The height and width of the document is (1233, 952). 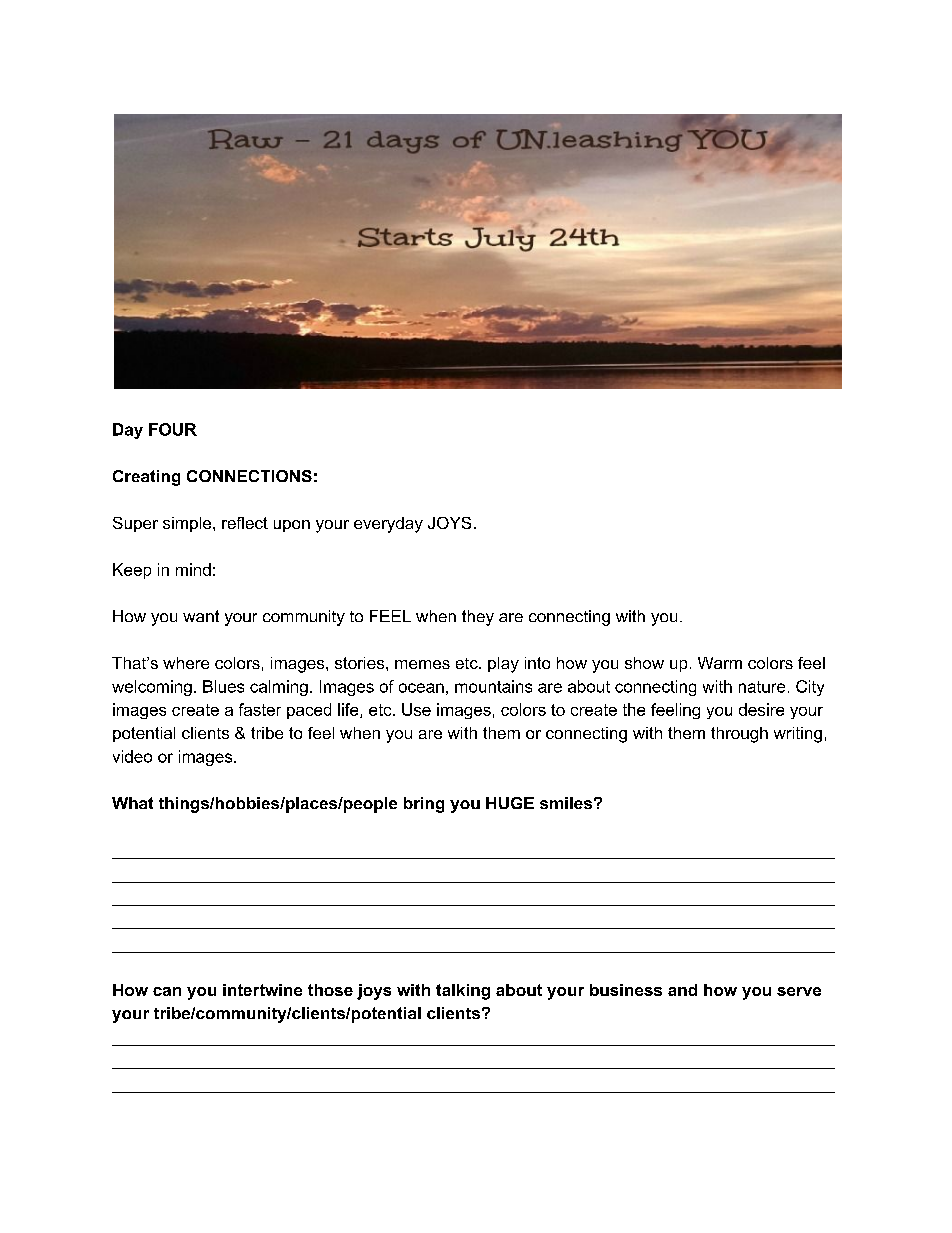 What do you see at coordinates (682, 990) in the document?
I see `and` at bounding box center [682, 990].
